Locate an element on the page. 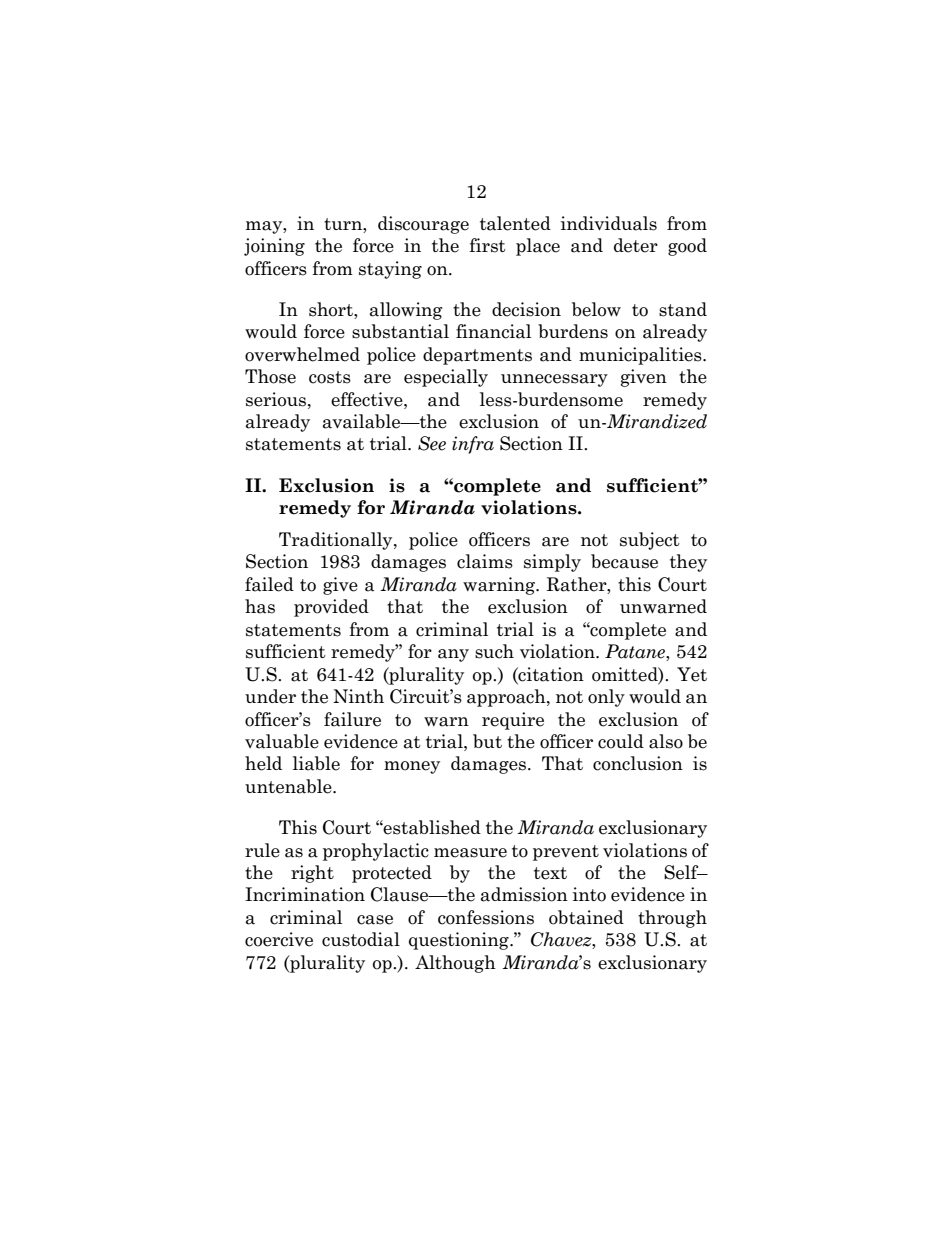 The height and width of the image is (1233, 952). joining is located at coordinates (274, 247).
